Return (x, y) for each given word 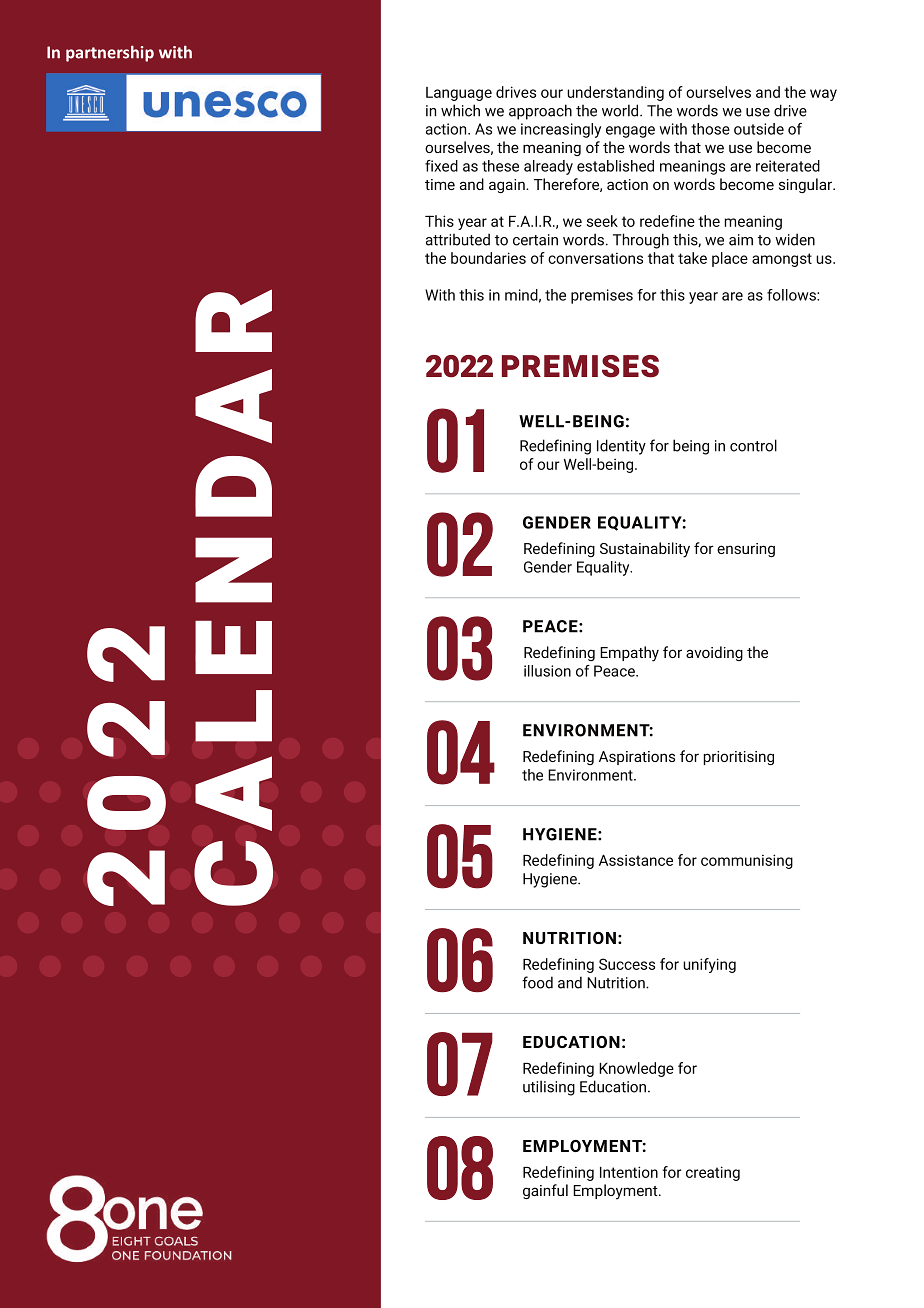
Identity (621, 447)
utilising (549, 1088)
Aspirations (637, 758)
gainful (545, 1191)
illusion (547, 671)
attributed (458, 239)
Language (459, 94)
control (753, 445)
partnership (110, 53)
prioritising (738, 758)
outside (759, 129)
